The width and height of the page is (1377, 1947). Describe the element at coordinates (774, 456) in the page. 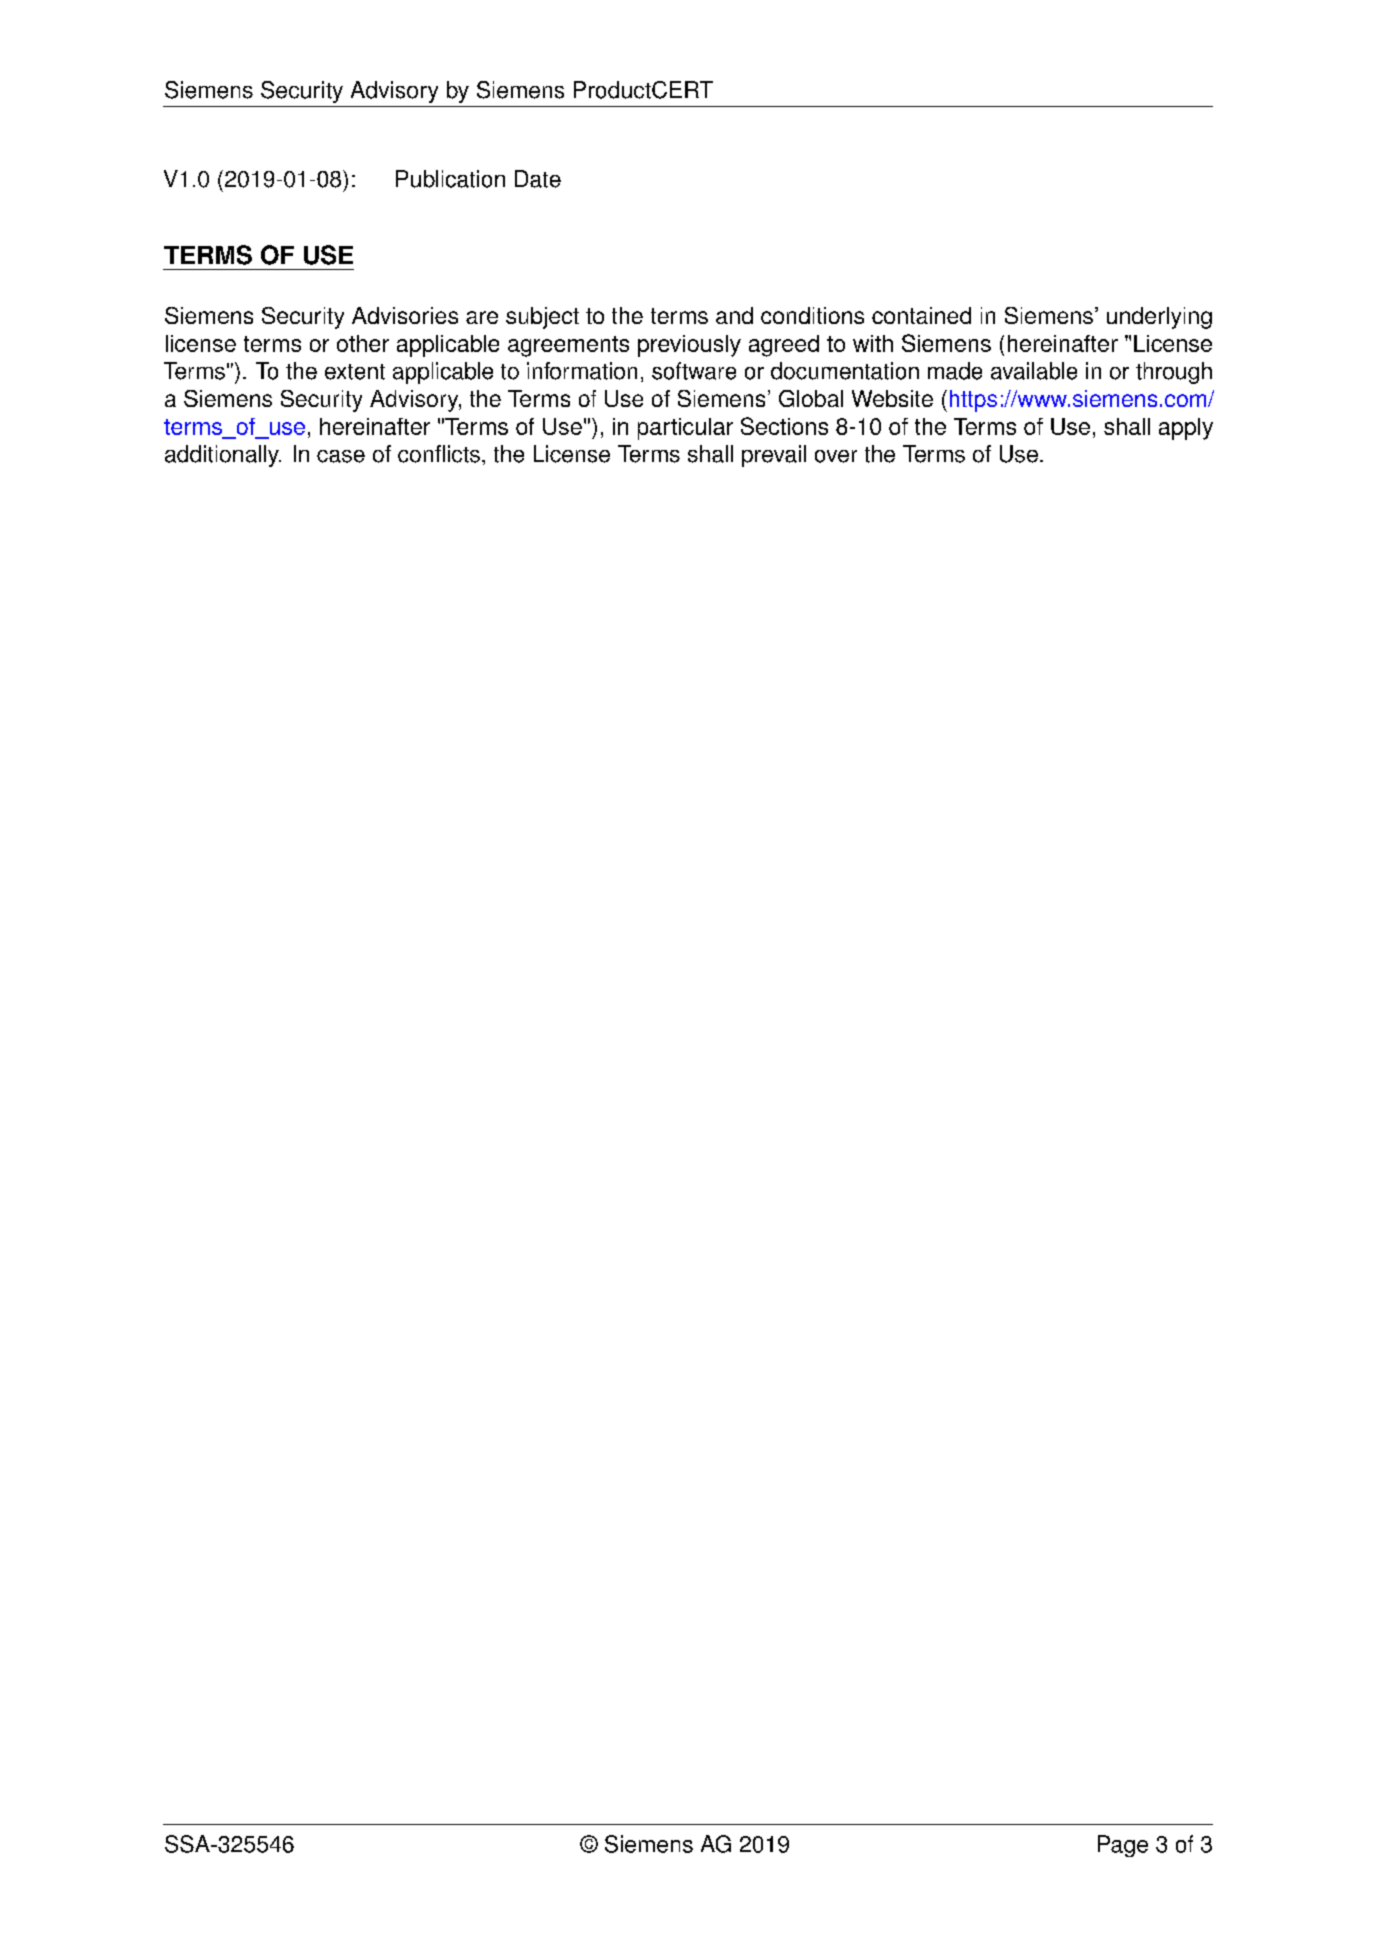

I see `prevail` at that location.
